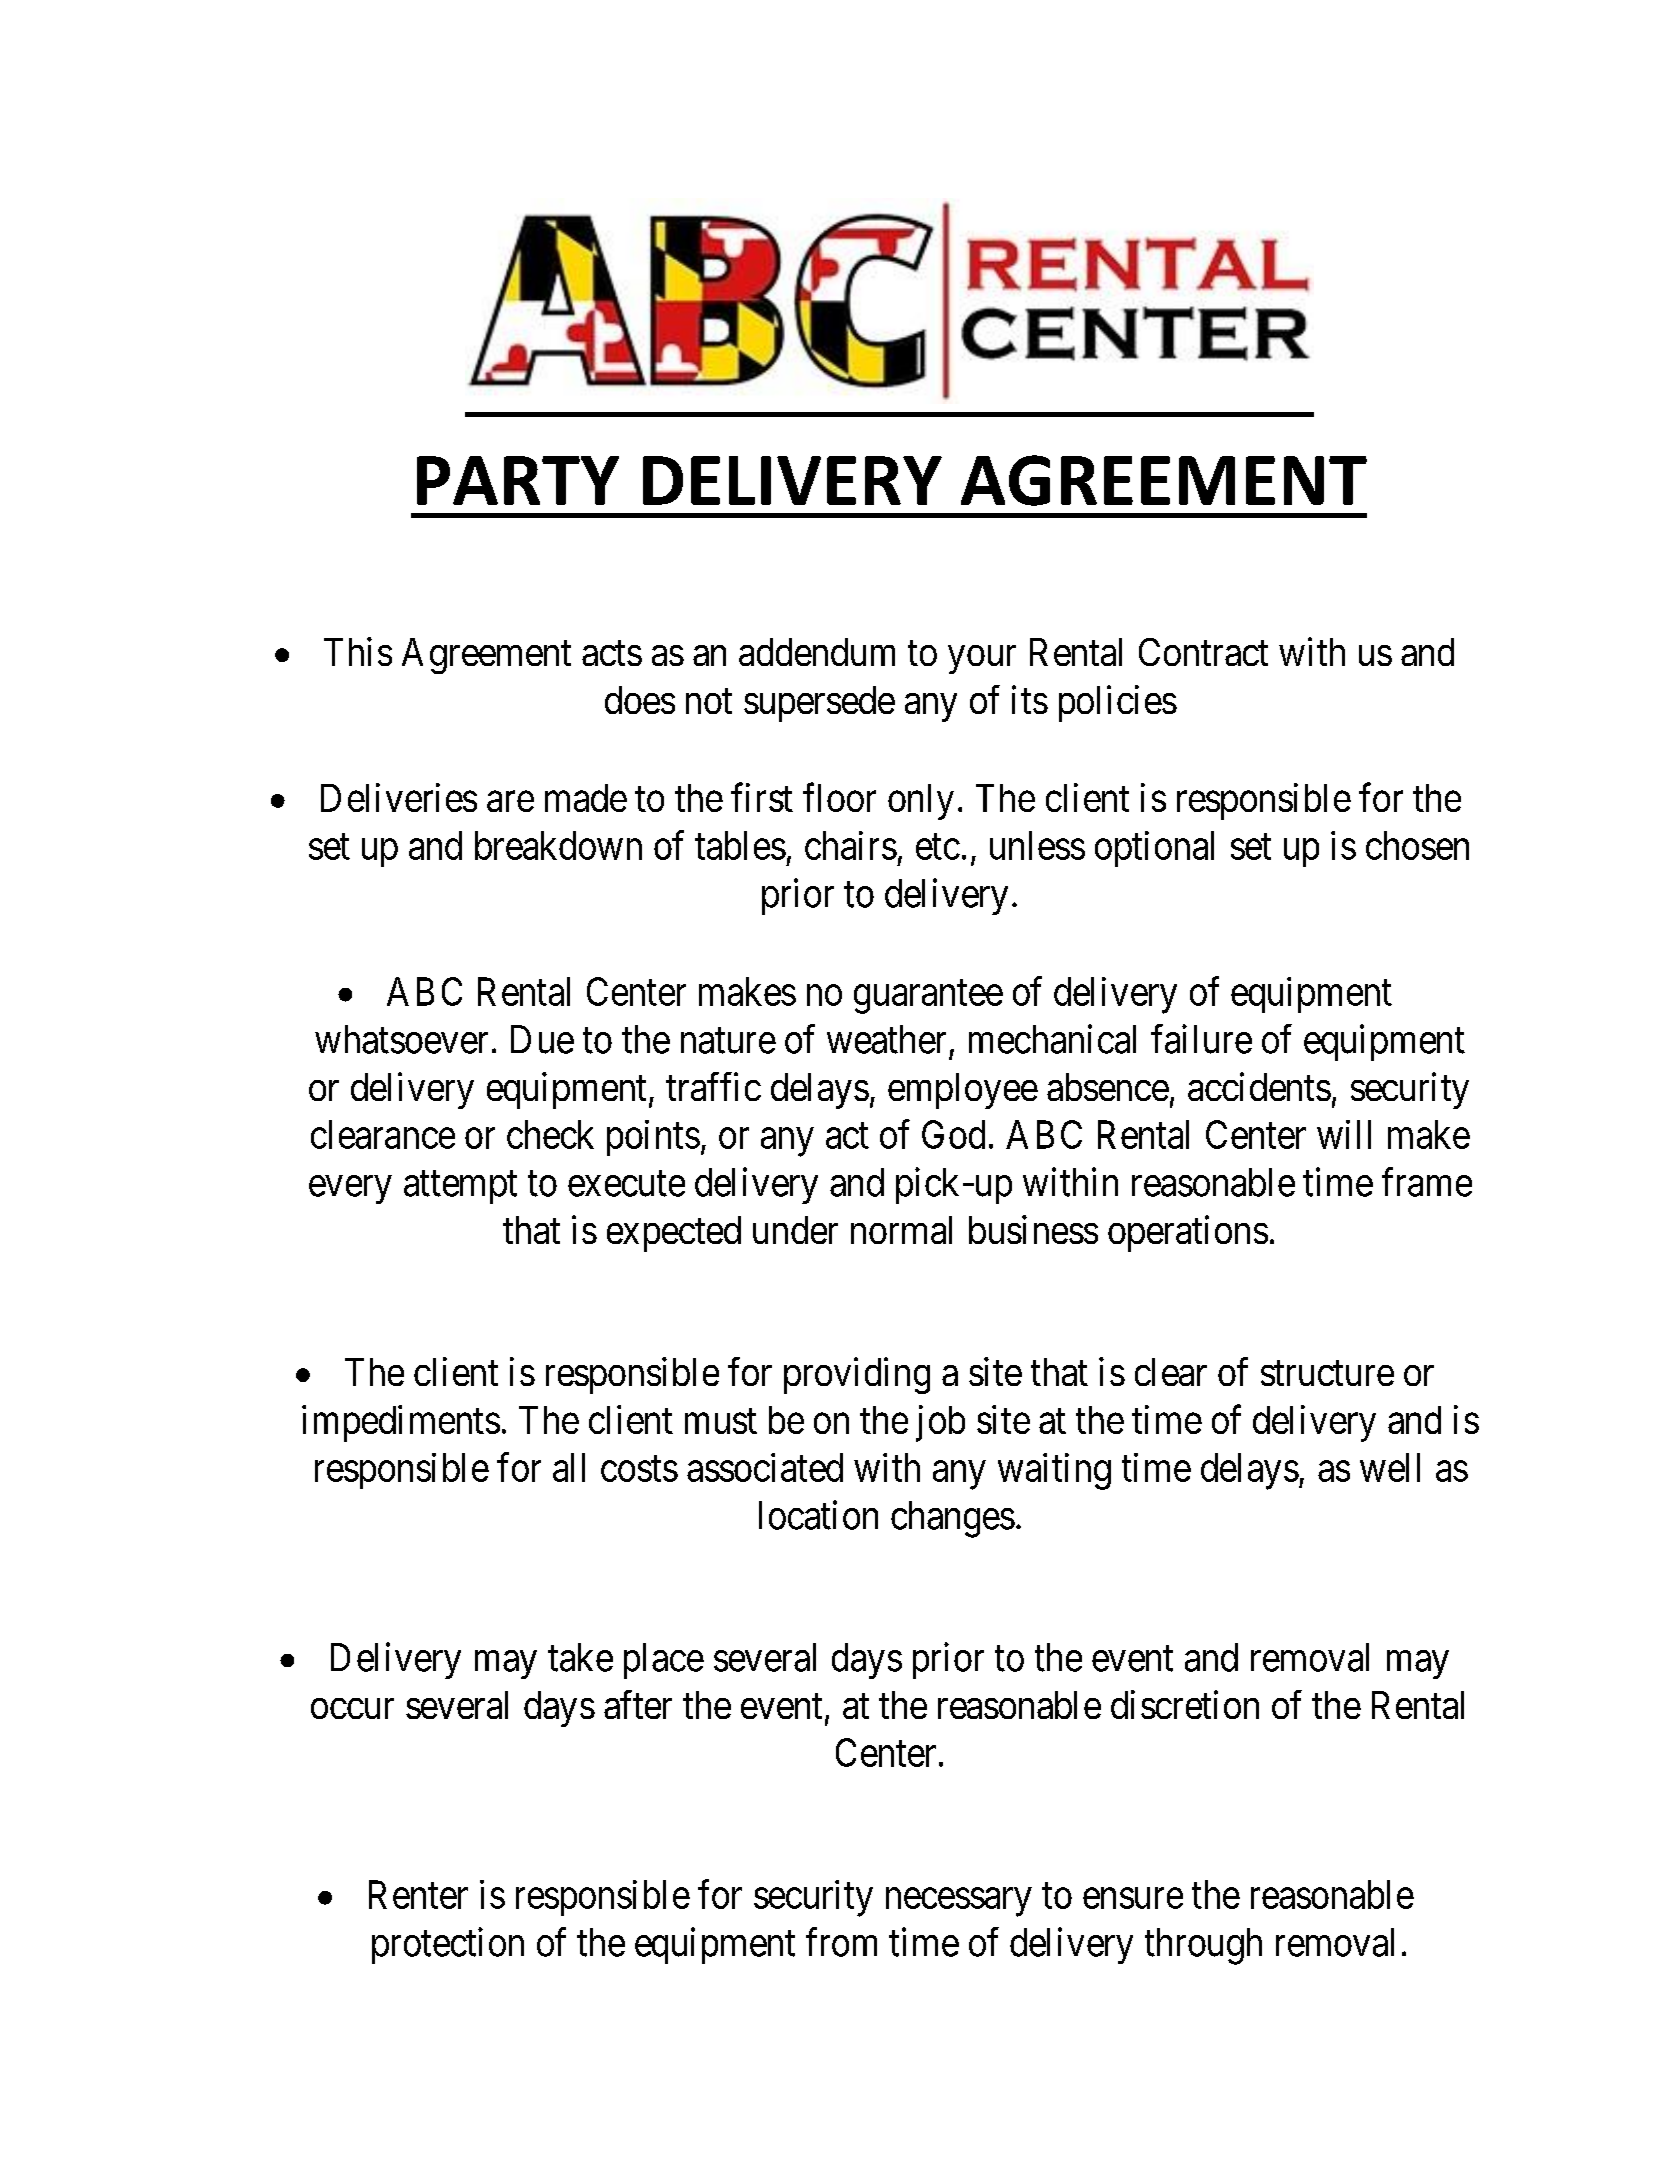 This image has width=1680, height=2174. I want to click on attempt, so click(460, 1187).
